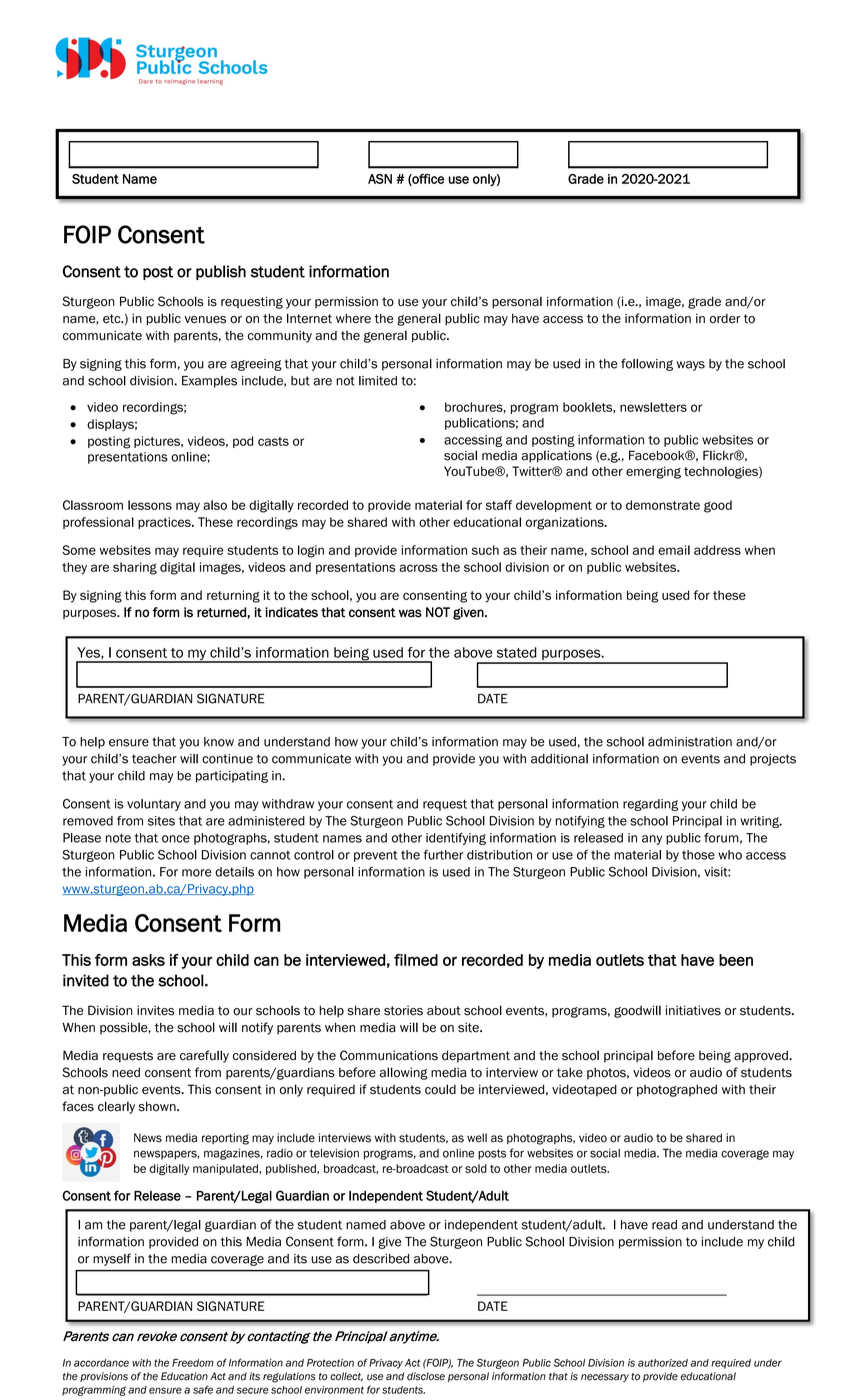 This image has height=1400, width=849. Describe the element at coordinates (650, 805) in the image. I see `regarding` at that location.
